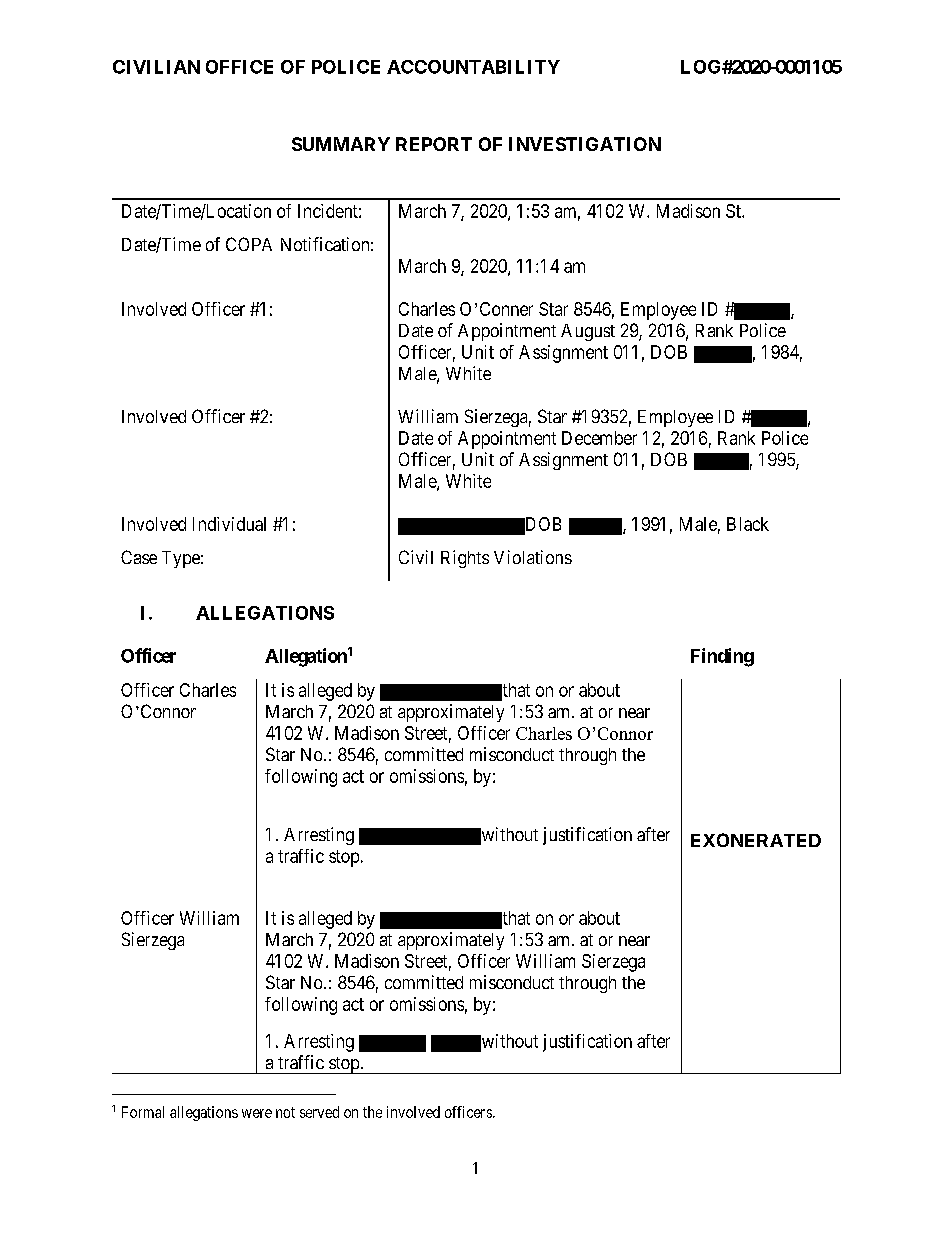 Image resolution: width=952 pixels, height=1233 pixels. Describe the element at coordinates (434, 144) in the screenshot. I see `REPORT` at that location.
